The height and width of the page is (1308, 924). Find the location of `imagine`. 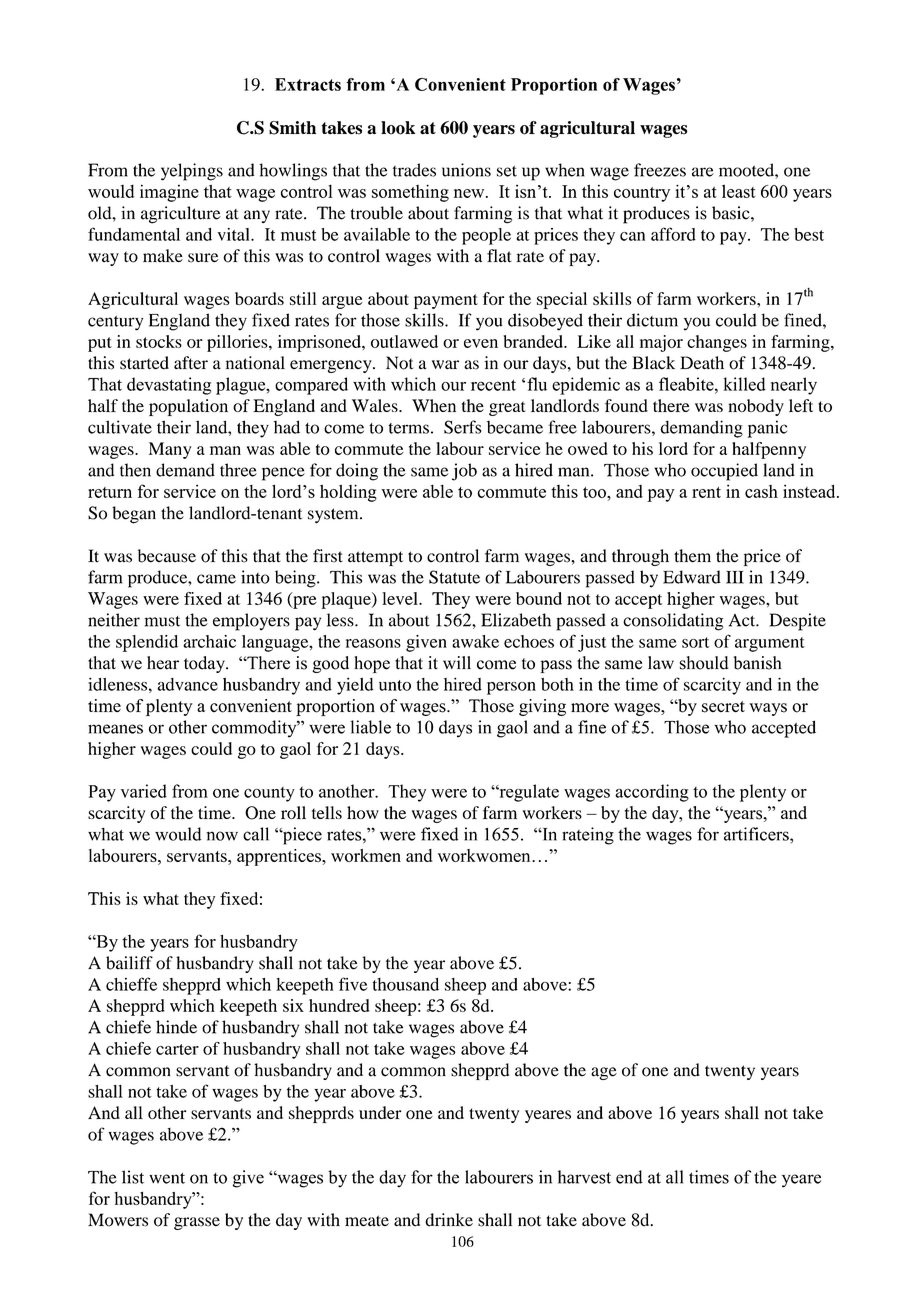

imagine is located at coordinates (169, 193).
